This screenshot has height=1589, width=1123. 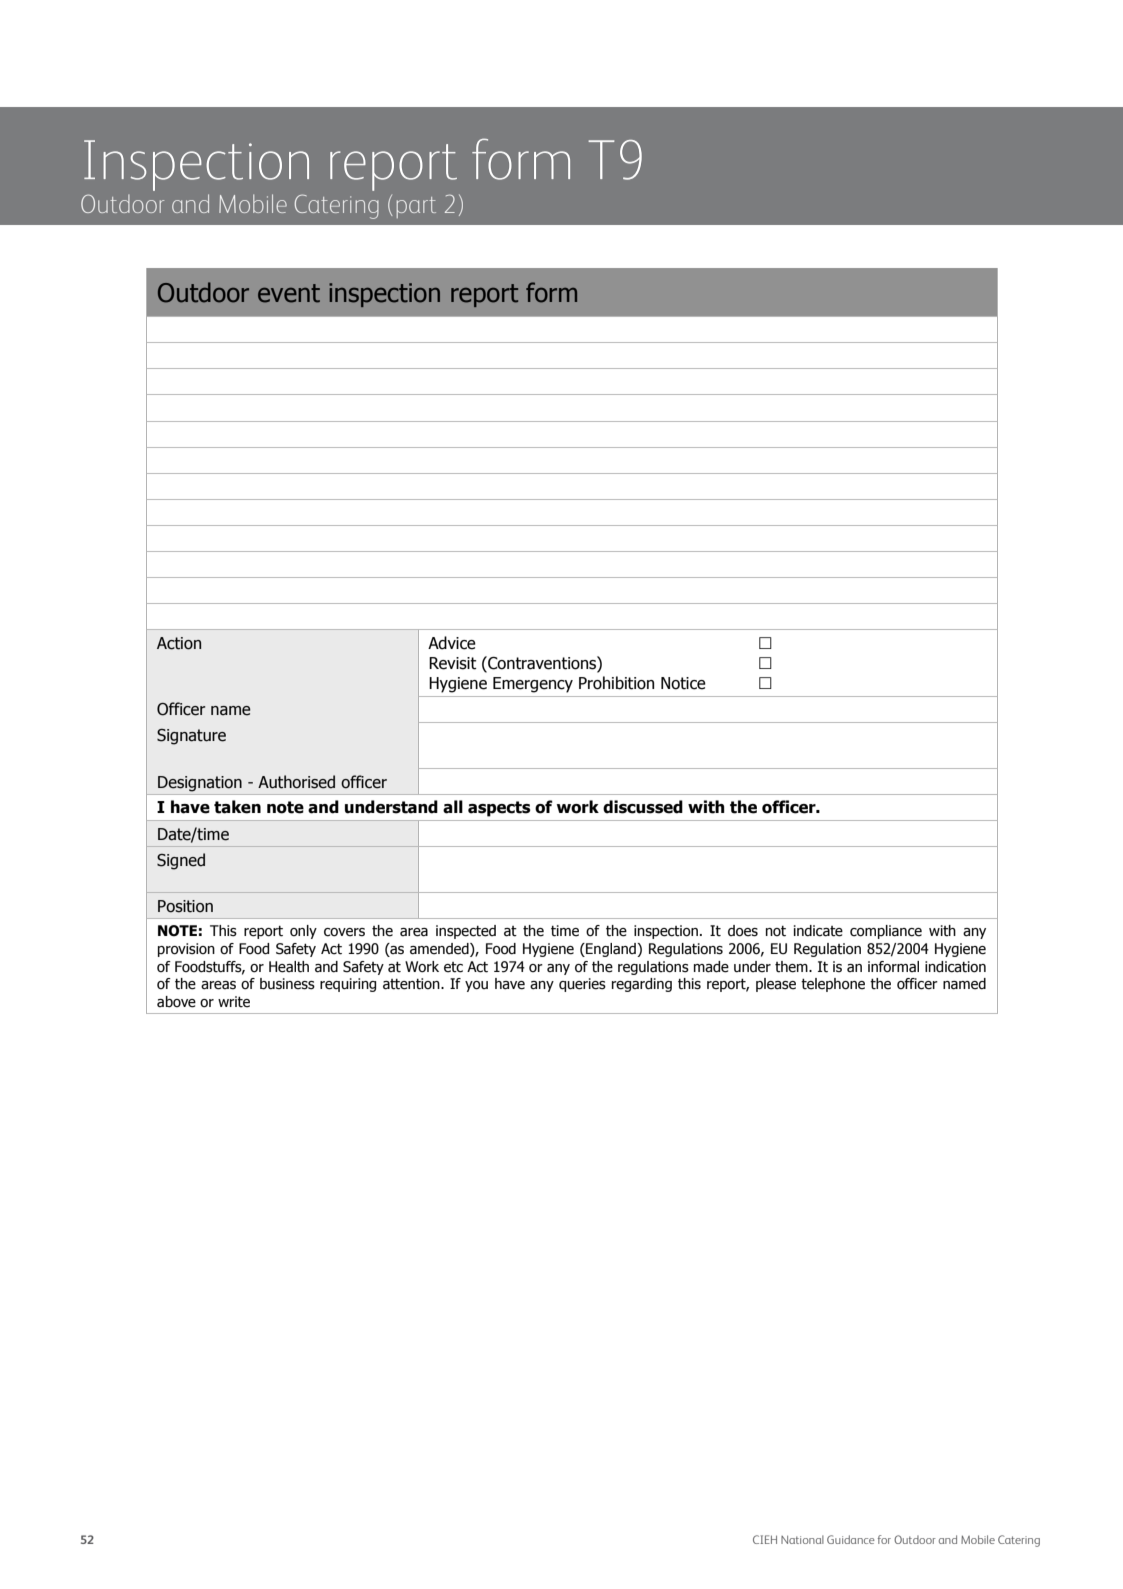 I want to click on event, so click(x=289, y=293).
